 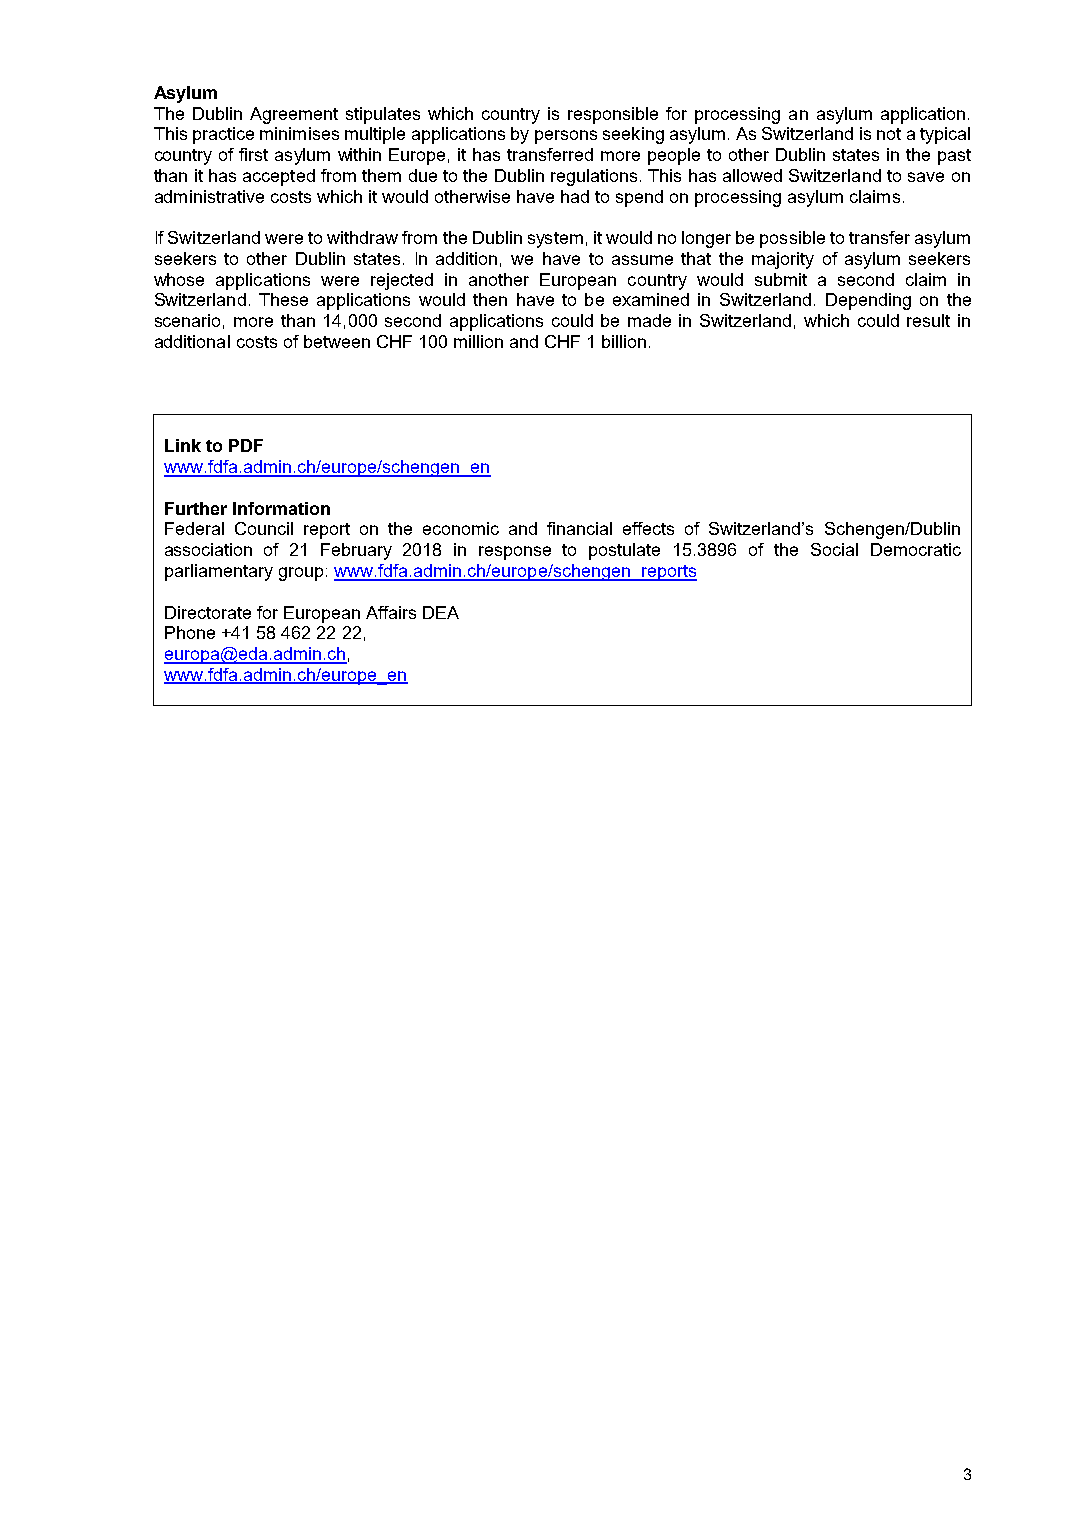 What do you see at coordinates (834, 549) in the image?
I see `Social` at bounding box center [834, 549].
